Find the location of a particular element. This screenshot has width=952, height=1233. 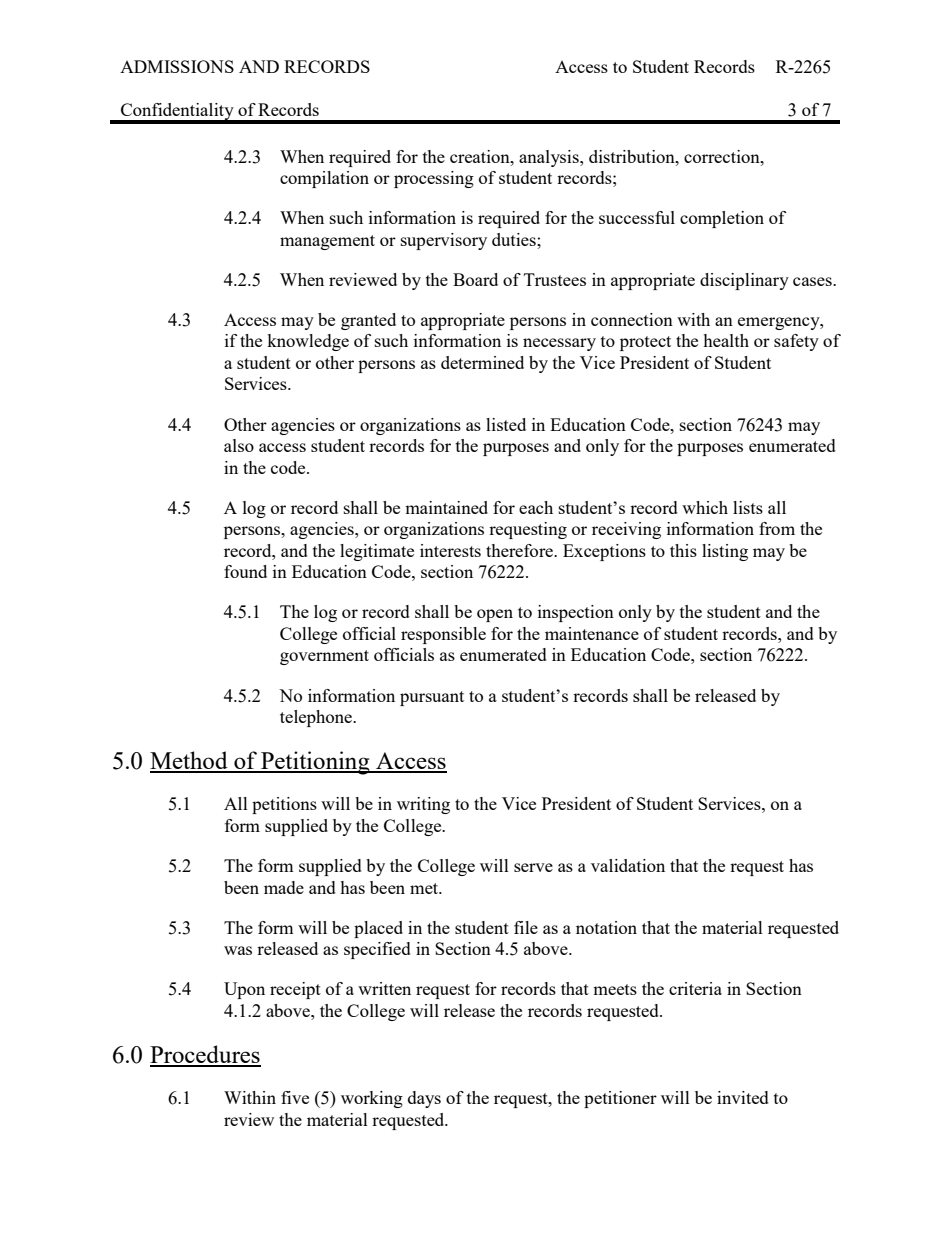

correction is located at coordinates (723, 156).
